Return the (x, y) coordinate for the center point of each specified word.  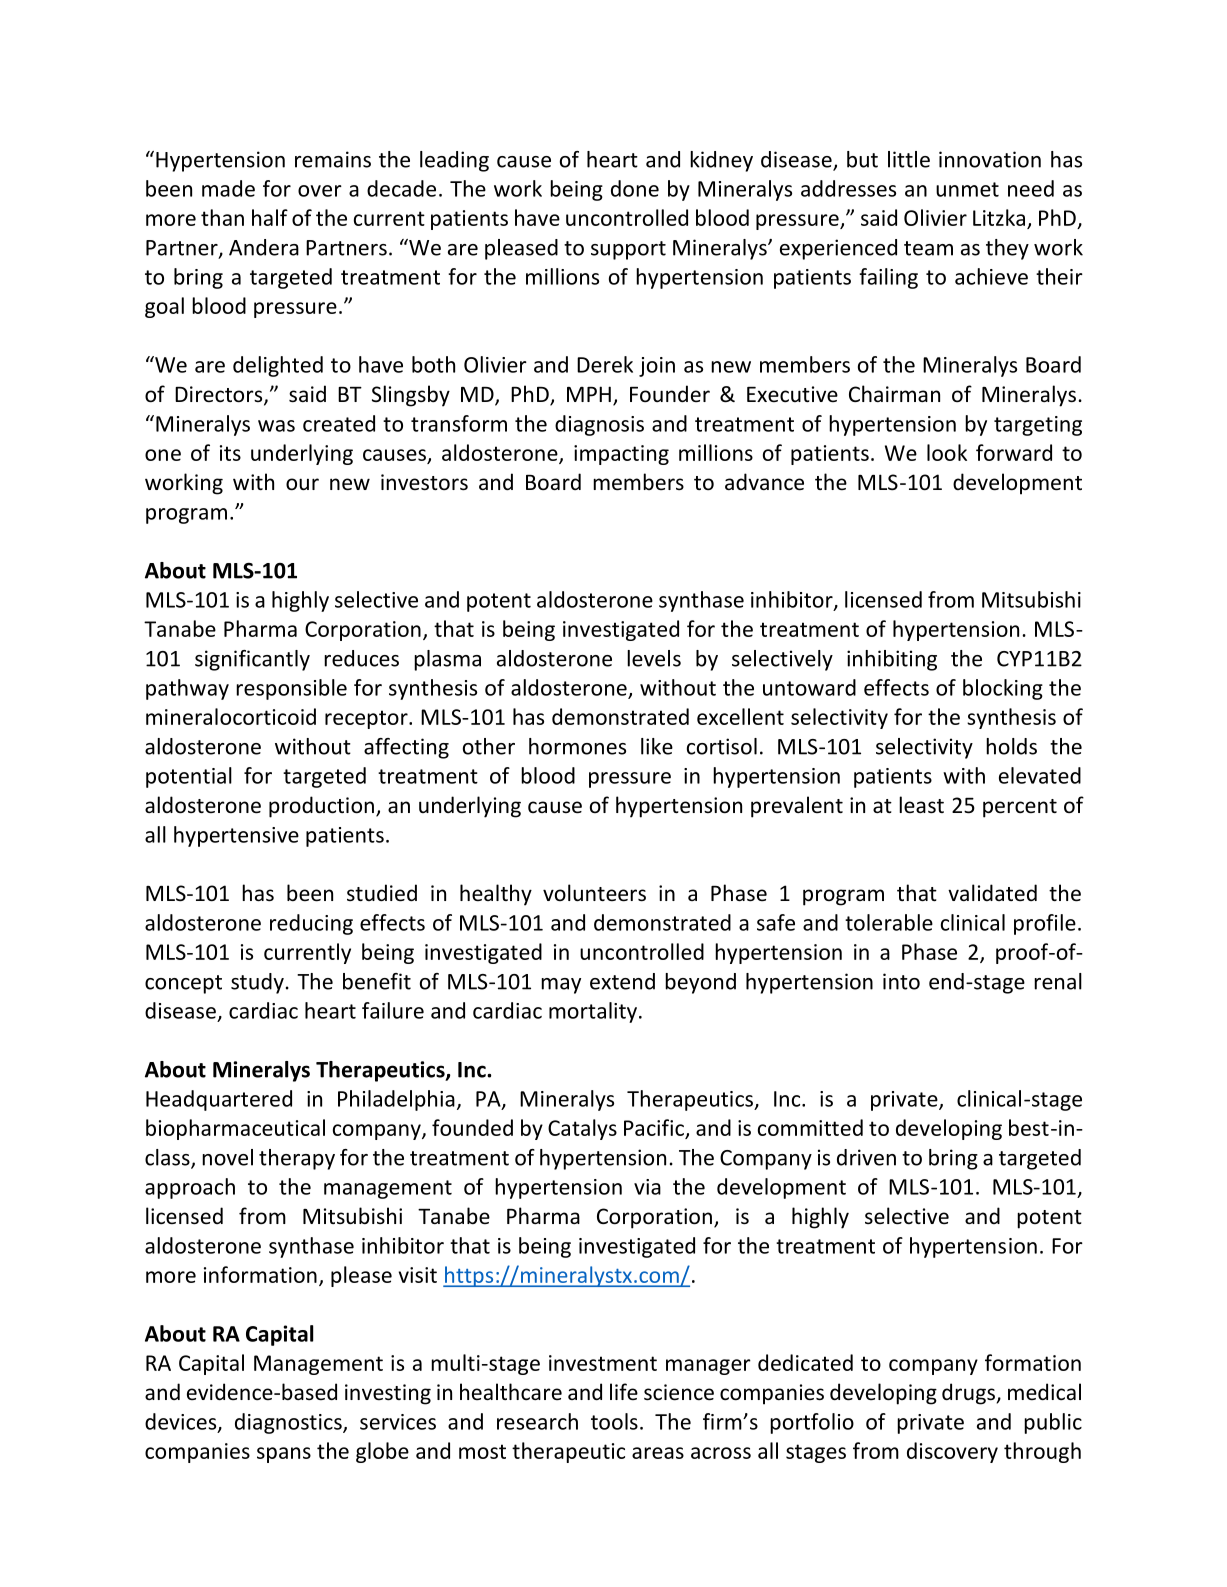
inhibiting (892, 660)
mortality (593, 1012)
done (635, 188)
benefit (377, 981)
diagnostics (289, 1423)
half (270, 217)
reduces (361, 658)
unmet (967, 189)
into (901, 981)
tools (614, 1421)
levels (654, 658)
